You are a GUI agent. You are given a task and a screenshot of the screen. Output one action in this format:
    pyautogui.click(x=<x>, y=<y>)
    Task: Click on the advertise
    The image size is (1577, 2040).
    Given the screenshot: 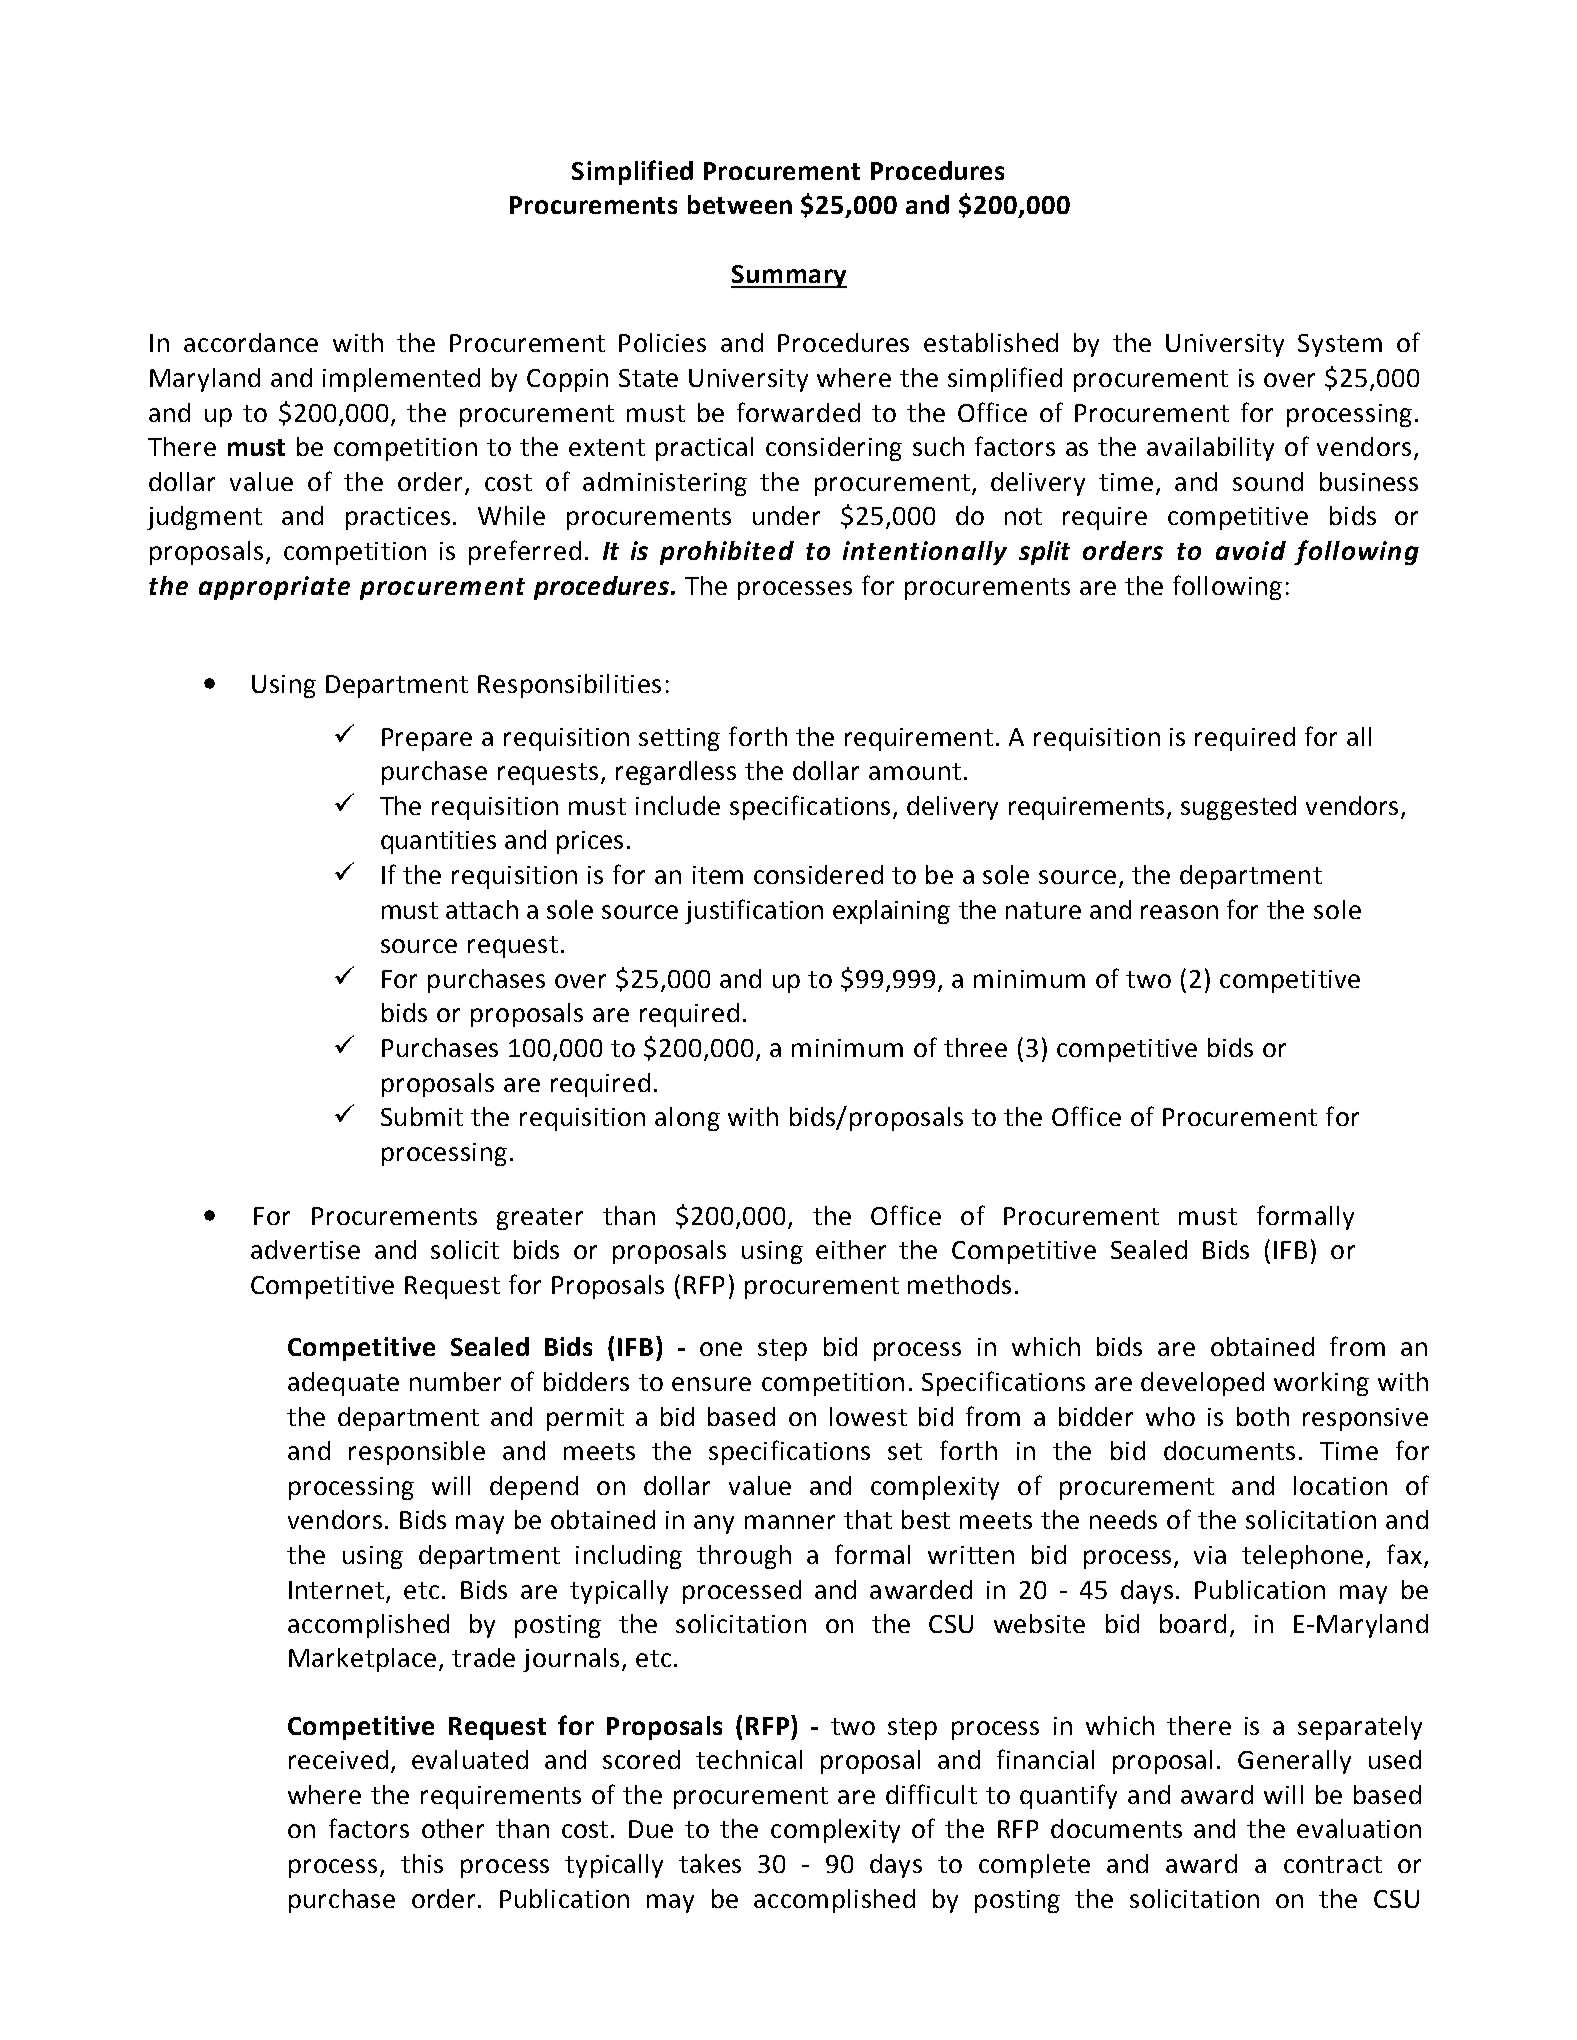 What is the action you would take?
    pyautogui.click(x=305, y=1249)
